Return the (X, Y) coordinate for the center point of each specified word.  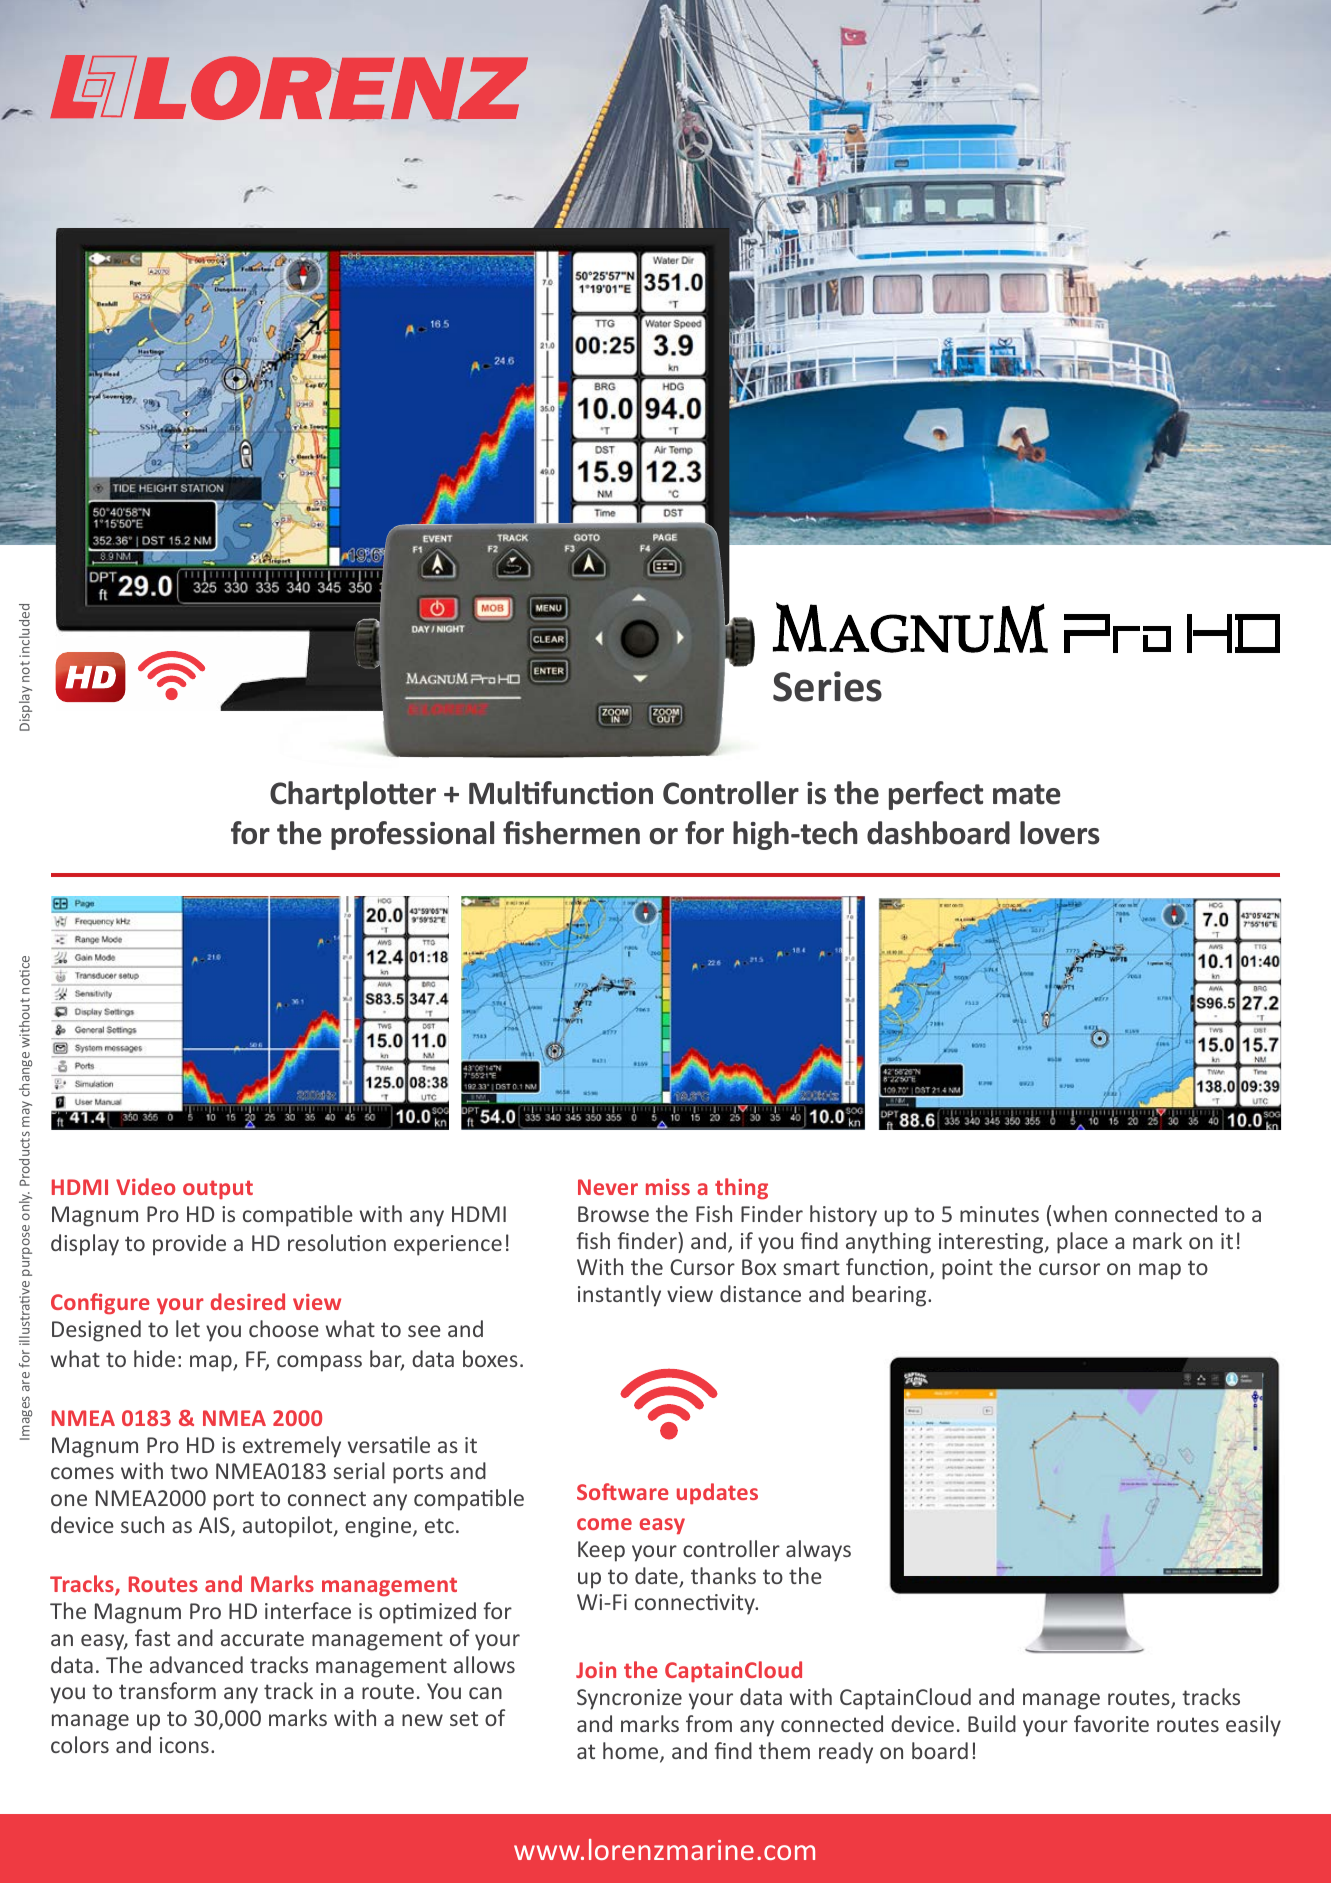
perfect (936, 795)
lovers (1060, 833)
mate (1027, 794)
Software (623, 1491)
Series (827, 686)
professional (412, 835)
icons (184, 1745)
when (1080, 1213)
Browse (613, 1214)
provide (189, 1245)
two (189, 1471)
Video (145, 1186)
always (818, 1551)
